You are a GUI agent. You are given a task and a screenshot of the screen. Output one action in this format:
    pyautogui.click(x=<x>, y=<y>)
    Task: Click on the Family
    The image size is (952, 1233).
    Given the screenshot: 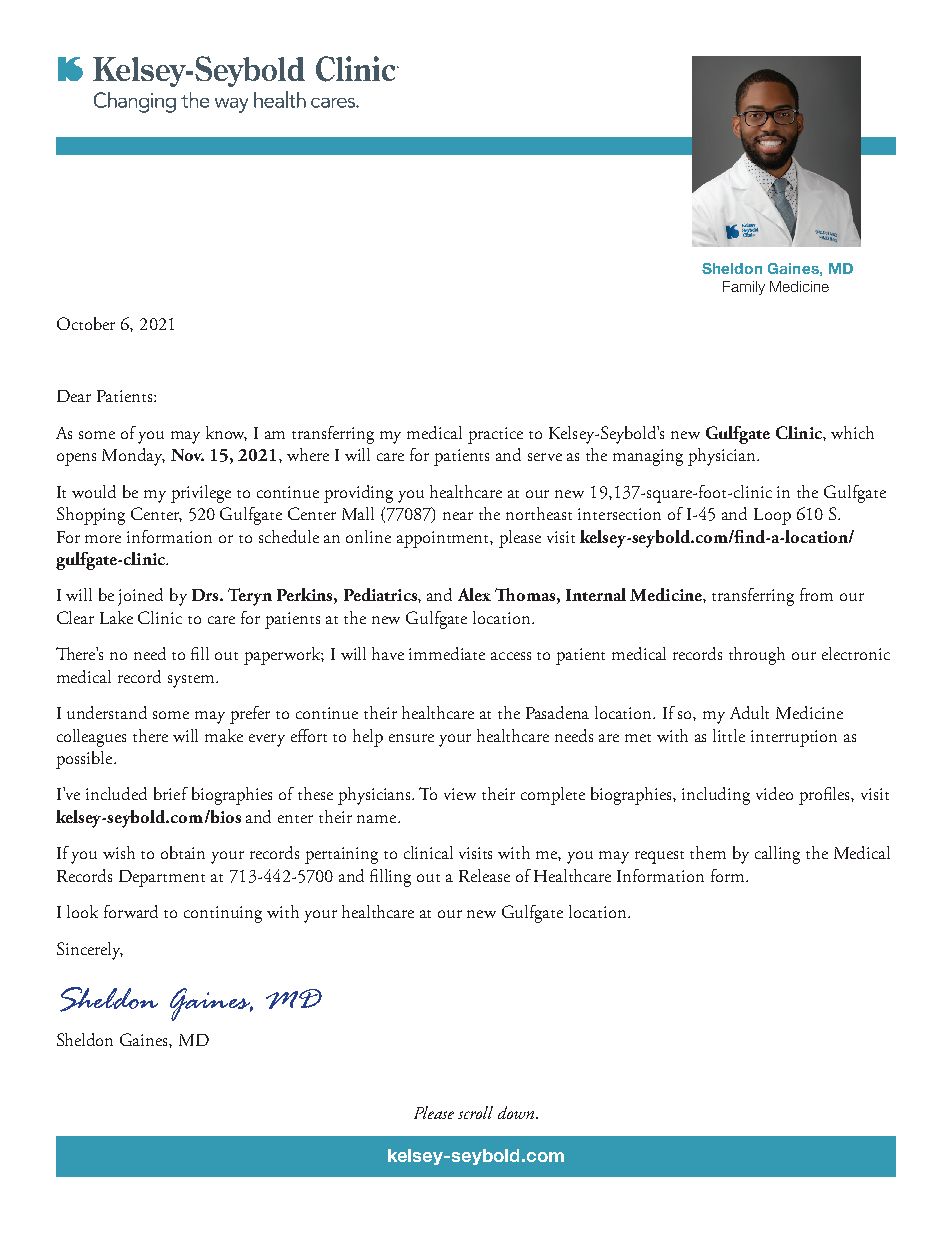 What is the action you would take?
    pyautogui.click(x=744, y=288)
